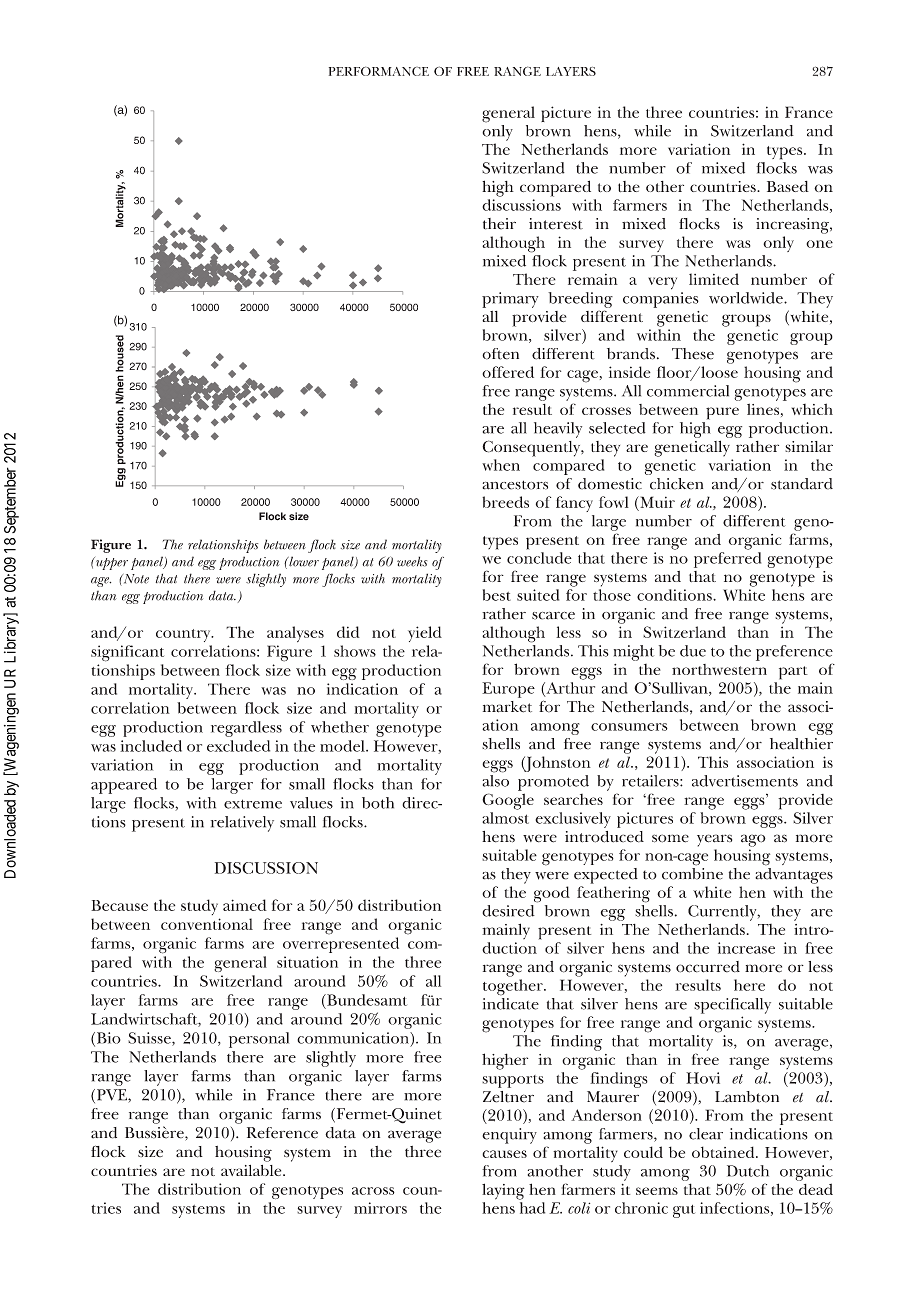 The width and height of the screenshot is (924, 1308). I want to click on Based, so click(788, 186).
